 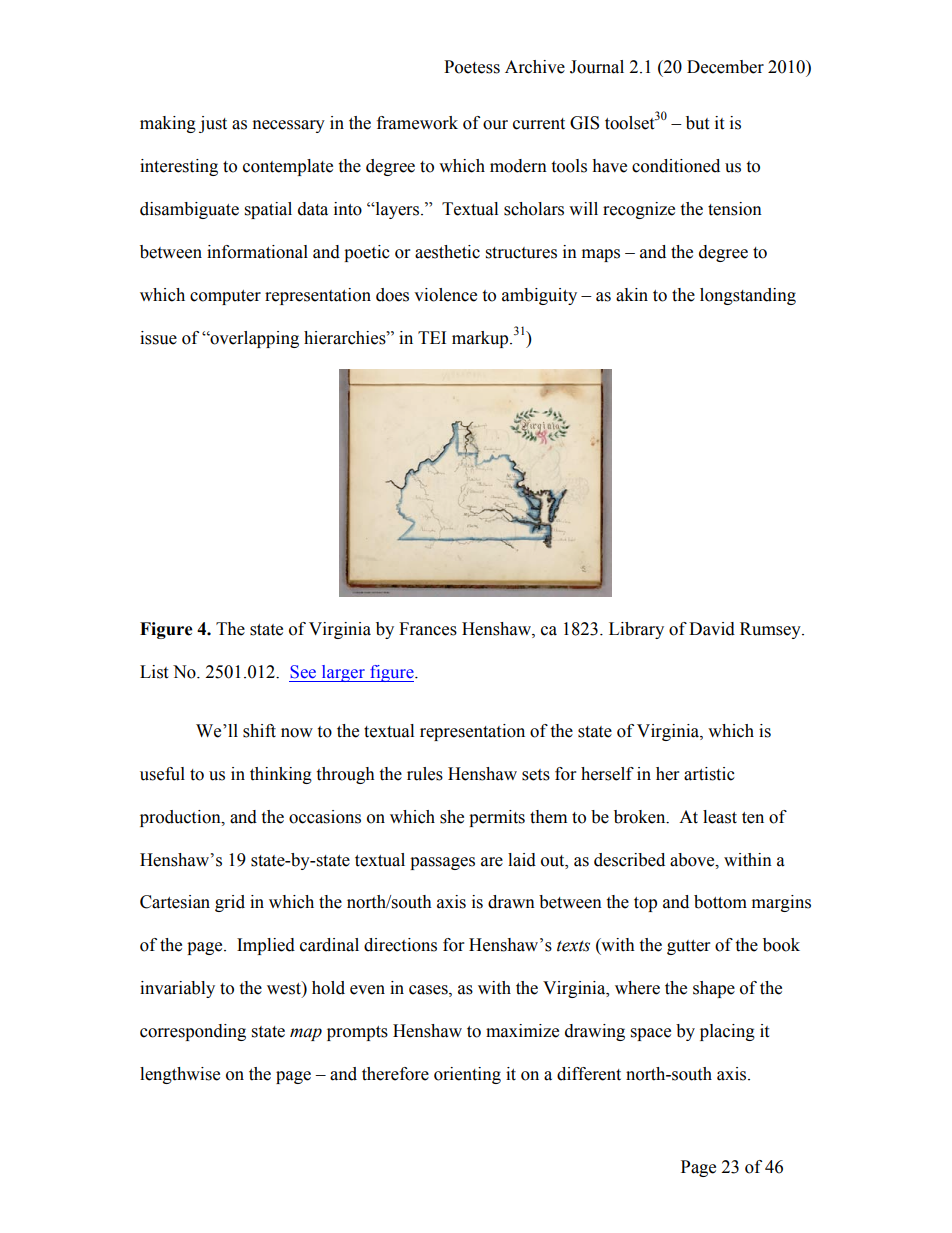 What do you see at coordinates (213, 124) in the page?
I see `just` at bounding box center [213, 124].
